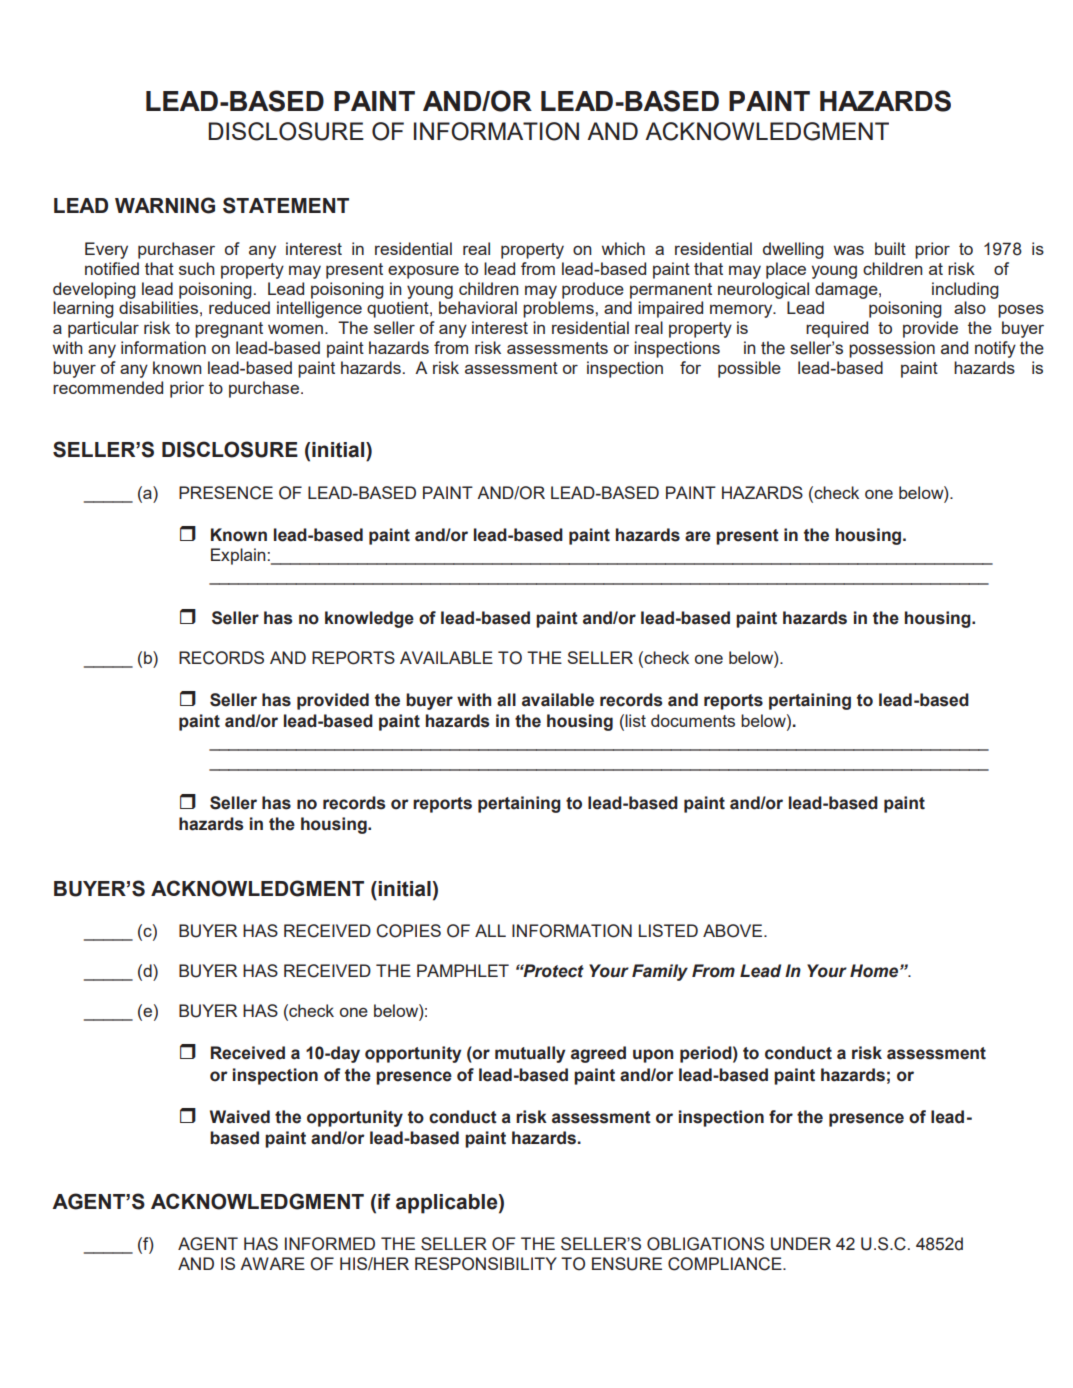 The image size is (1073, 1388). I want to click on ABOVE, so click(734, 931).
